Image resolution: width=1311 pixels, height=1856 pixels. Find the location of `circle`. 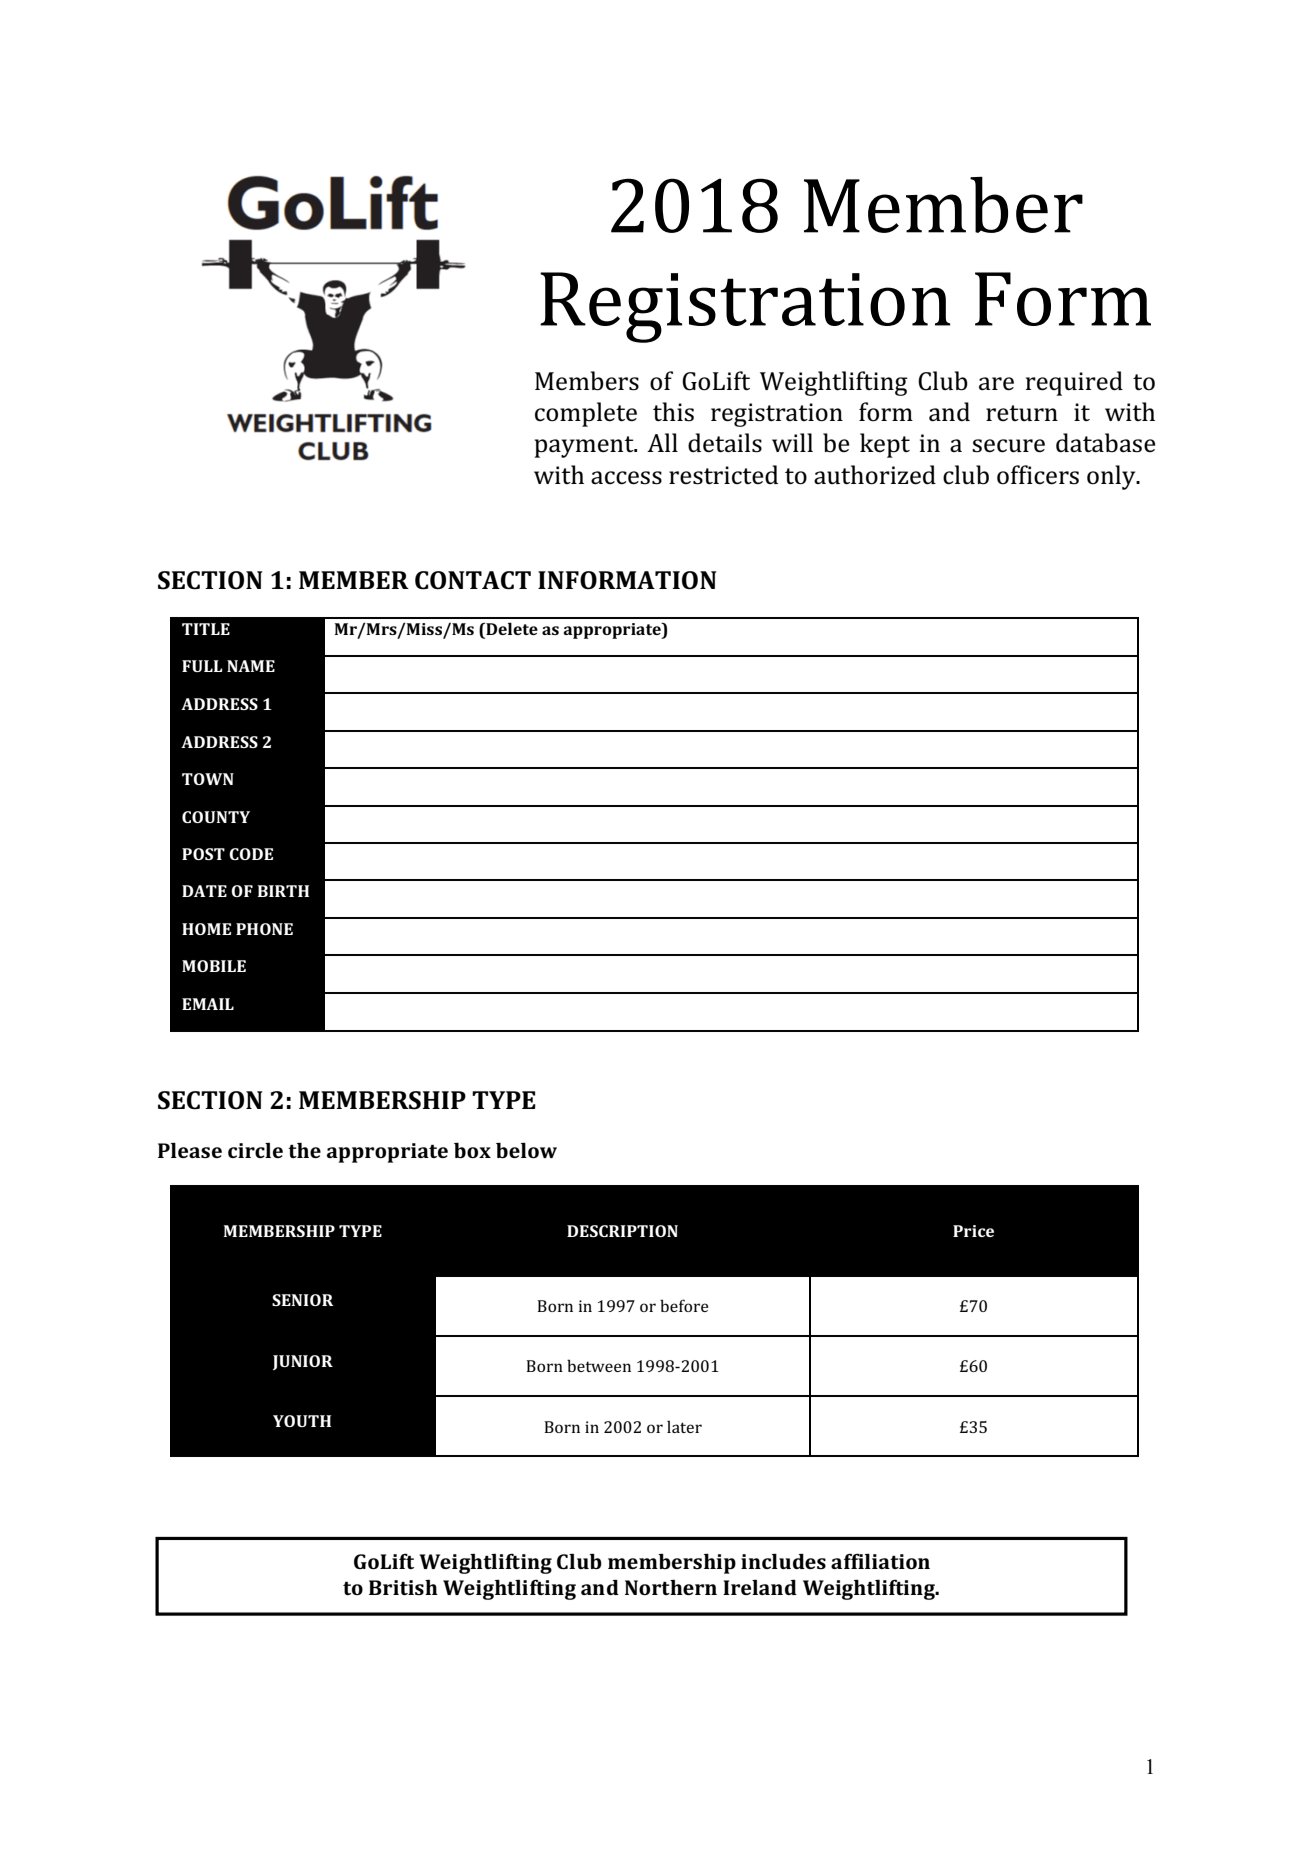

circle is located at coordinates (255, 1150).
